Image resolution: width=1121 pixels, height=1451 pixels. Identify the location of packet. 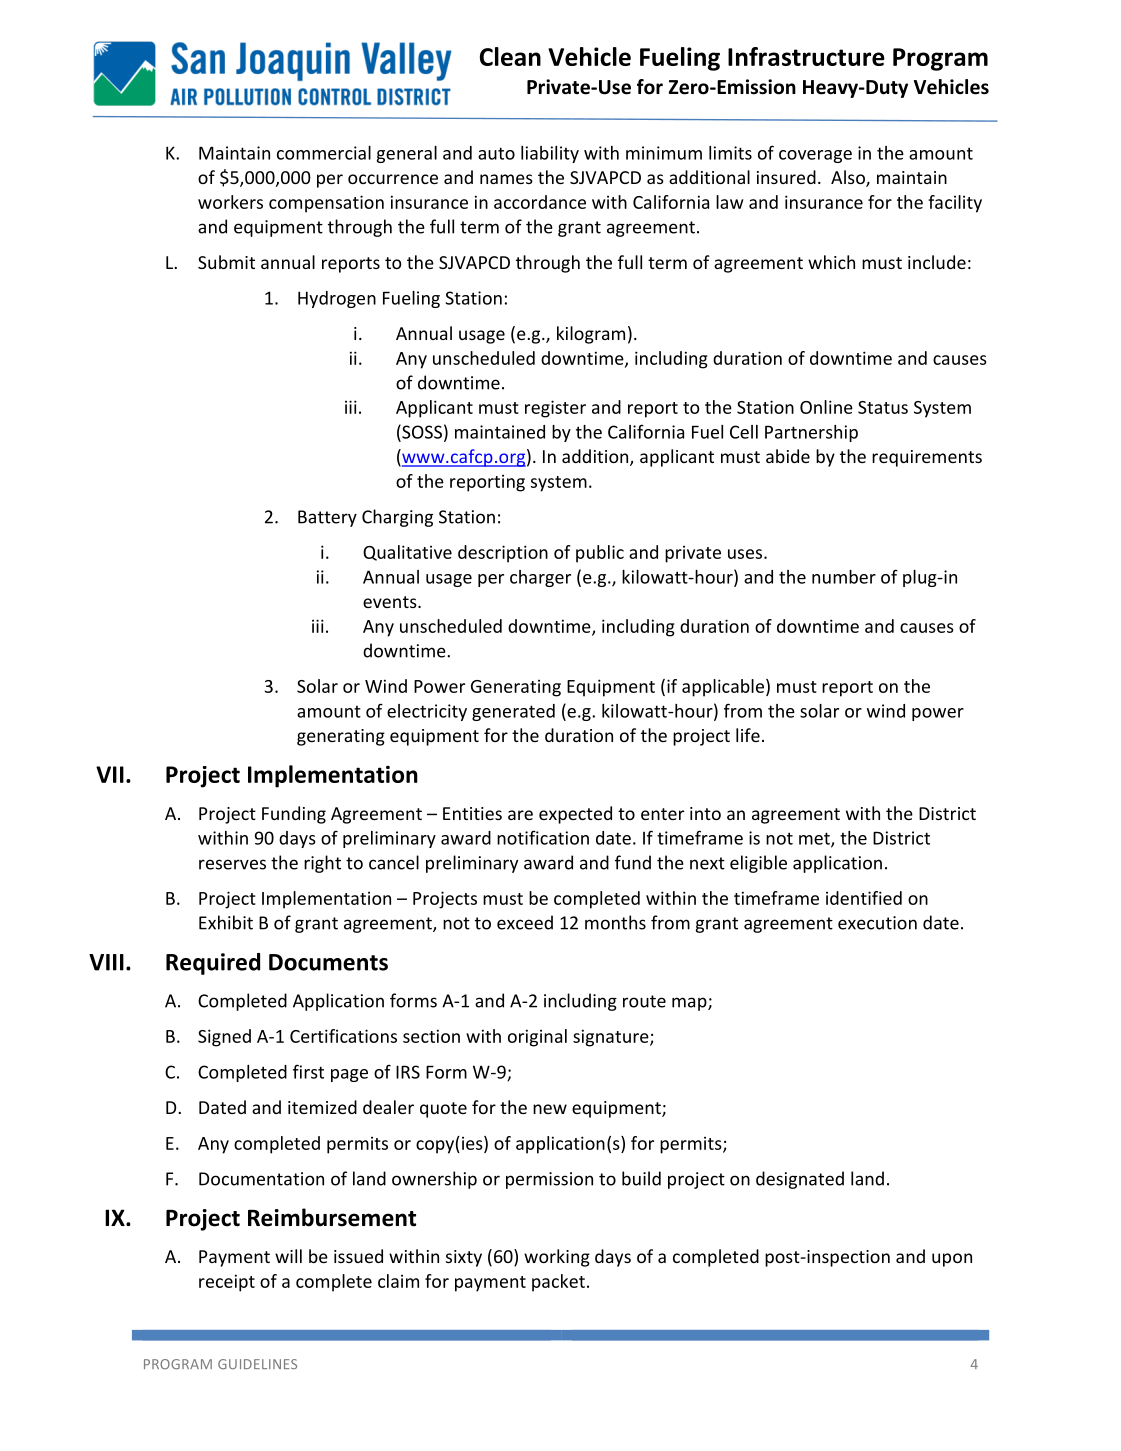
(558, 1283).
